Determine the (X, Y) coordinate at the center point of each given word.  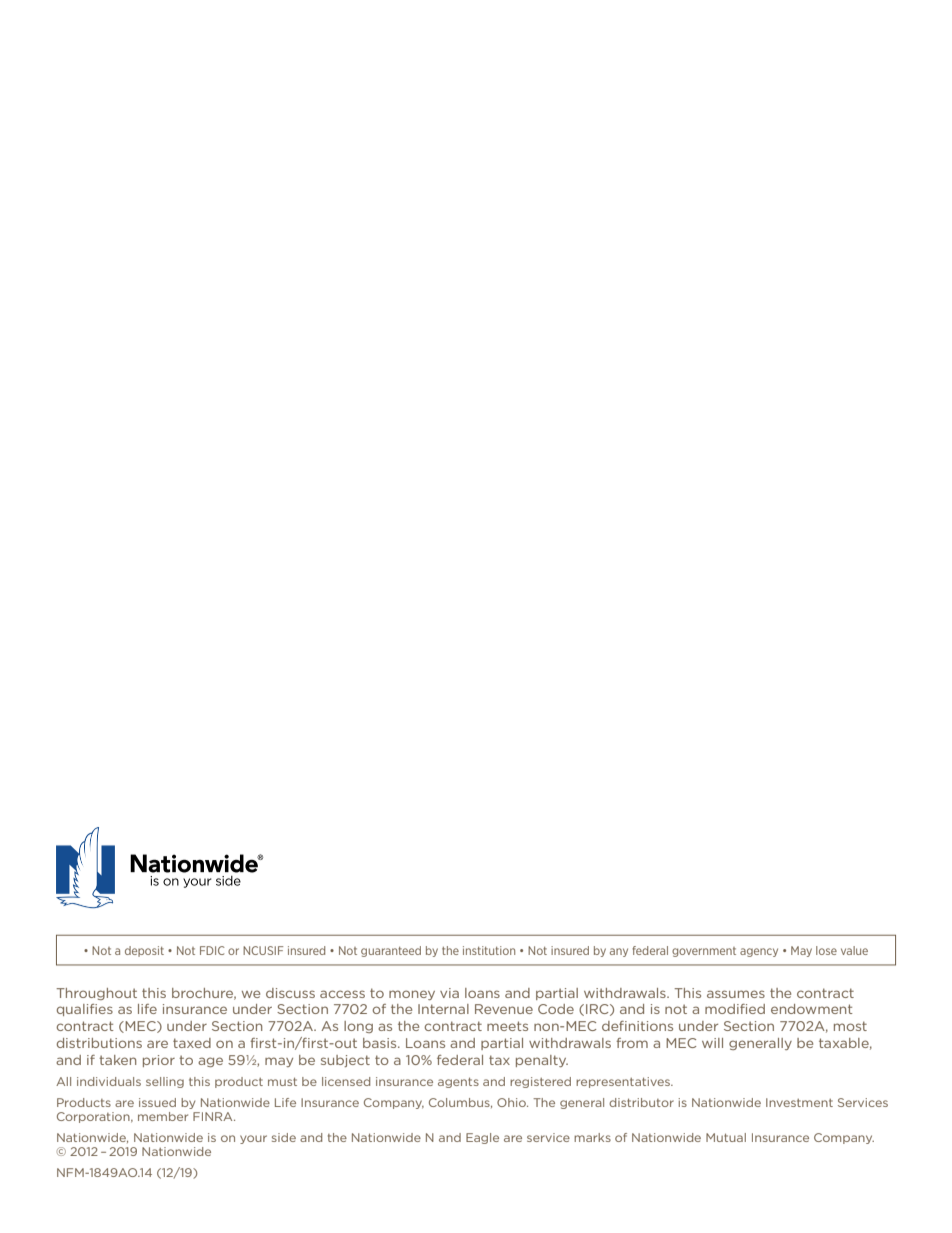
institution (489, 950)
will (712, 1043)
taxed (192, 1043)
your (253, 1139)
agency (759, 952)
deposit (144, 951)
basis (381, 1043)
